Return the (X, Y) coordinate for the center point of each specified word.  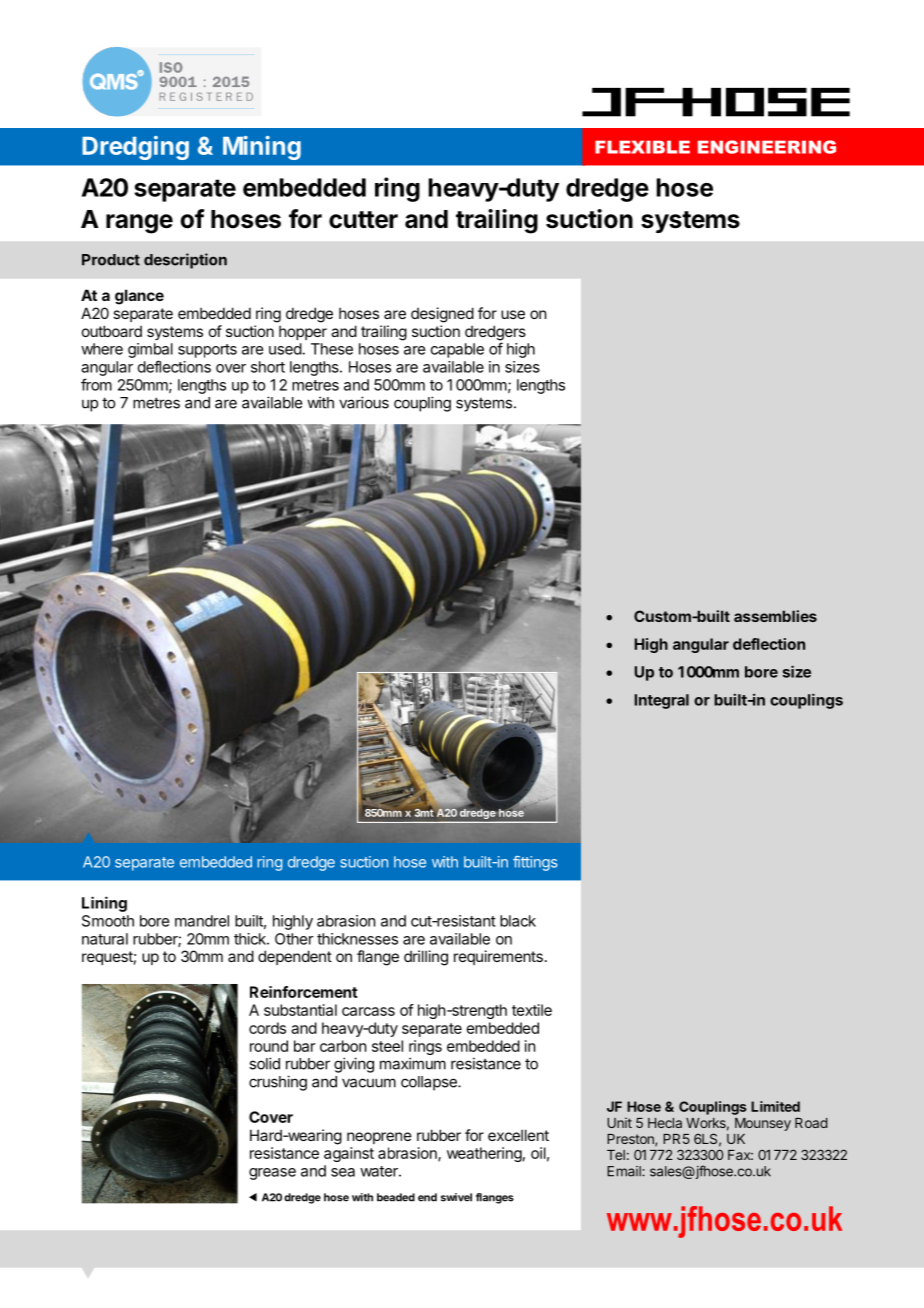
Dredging (135, 148)
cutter (363, 220)
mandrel (202, 921)
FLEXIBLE (642, 147)
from (96, 384)
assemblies (775, 616)
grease (272, 1174)
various (364, 402)
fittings (535, 863)
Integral (661, 701)
